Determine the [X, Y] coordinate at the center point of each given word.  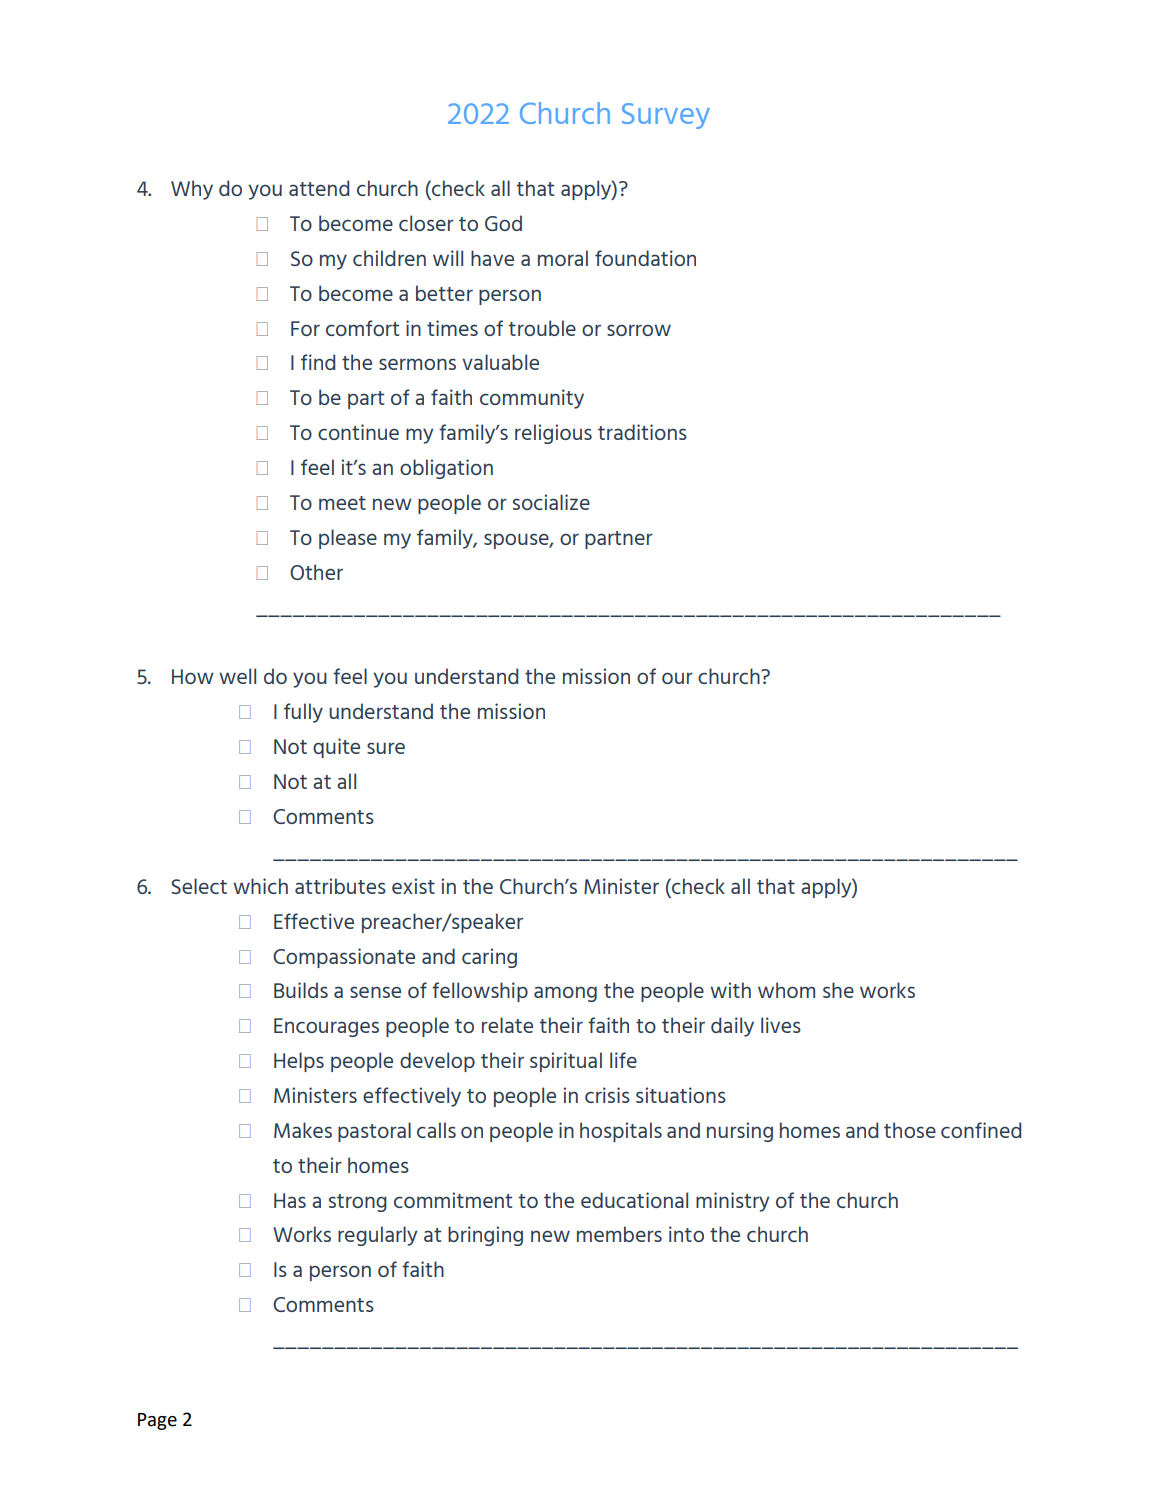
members [619, 1234]
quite [336, 748]
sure [386, 748]
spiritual [566, 1062]
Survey [666, 116]
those [910, 1130]
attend [319, 188]
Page [157, 1421]
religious [553, 434]
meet [342, 503]
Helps [299, 1062]
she [838, 990]
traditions [642, 432]
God [503, 223]
